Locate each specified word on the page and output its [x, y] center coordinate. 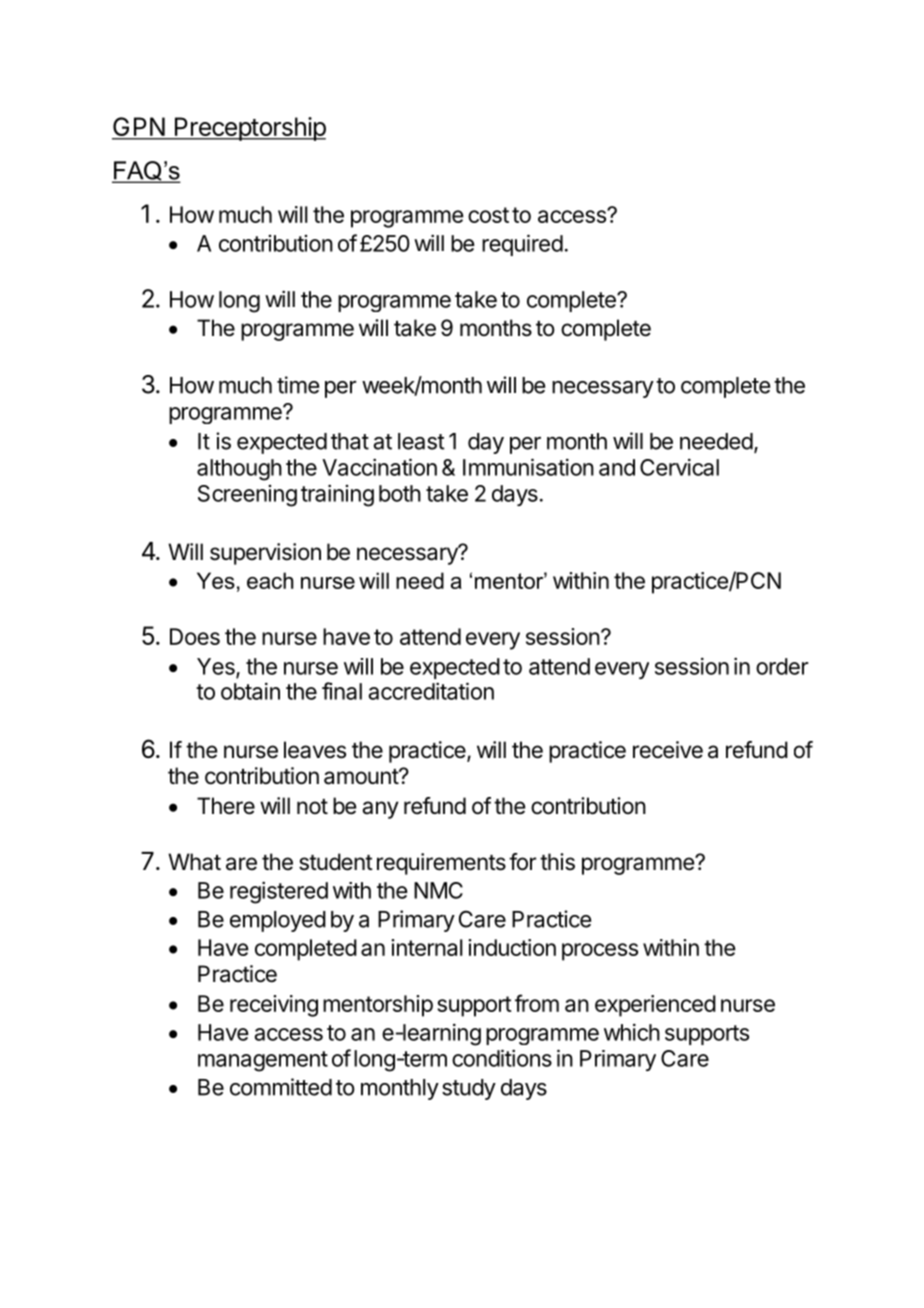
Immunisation [528, 467]
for [522, 862]
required [522, 245]
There [226, 806]
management [263, 1061]
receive [668, 750]
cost [488, 215]
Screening [247, 496]
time [298, 385]
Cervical [679, 467]
